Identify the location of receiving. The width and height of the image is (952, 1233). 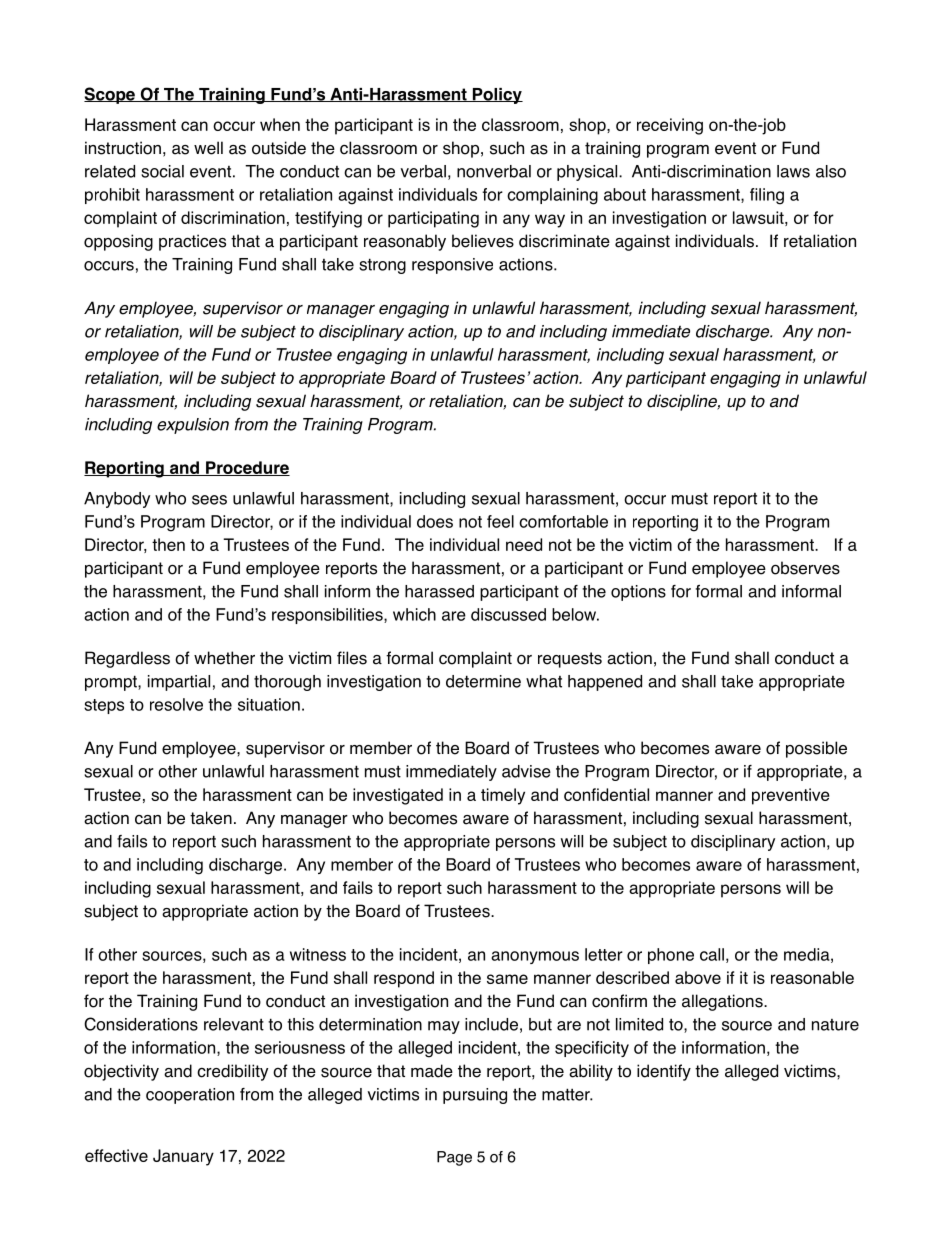
(670, 126).
